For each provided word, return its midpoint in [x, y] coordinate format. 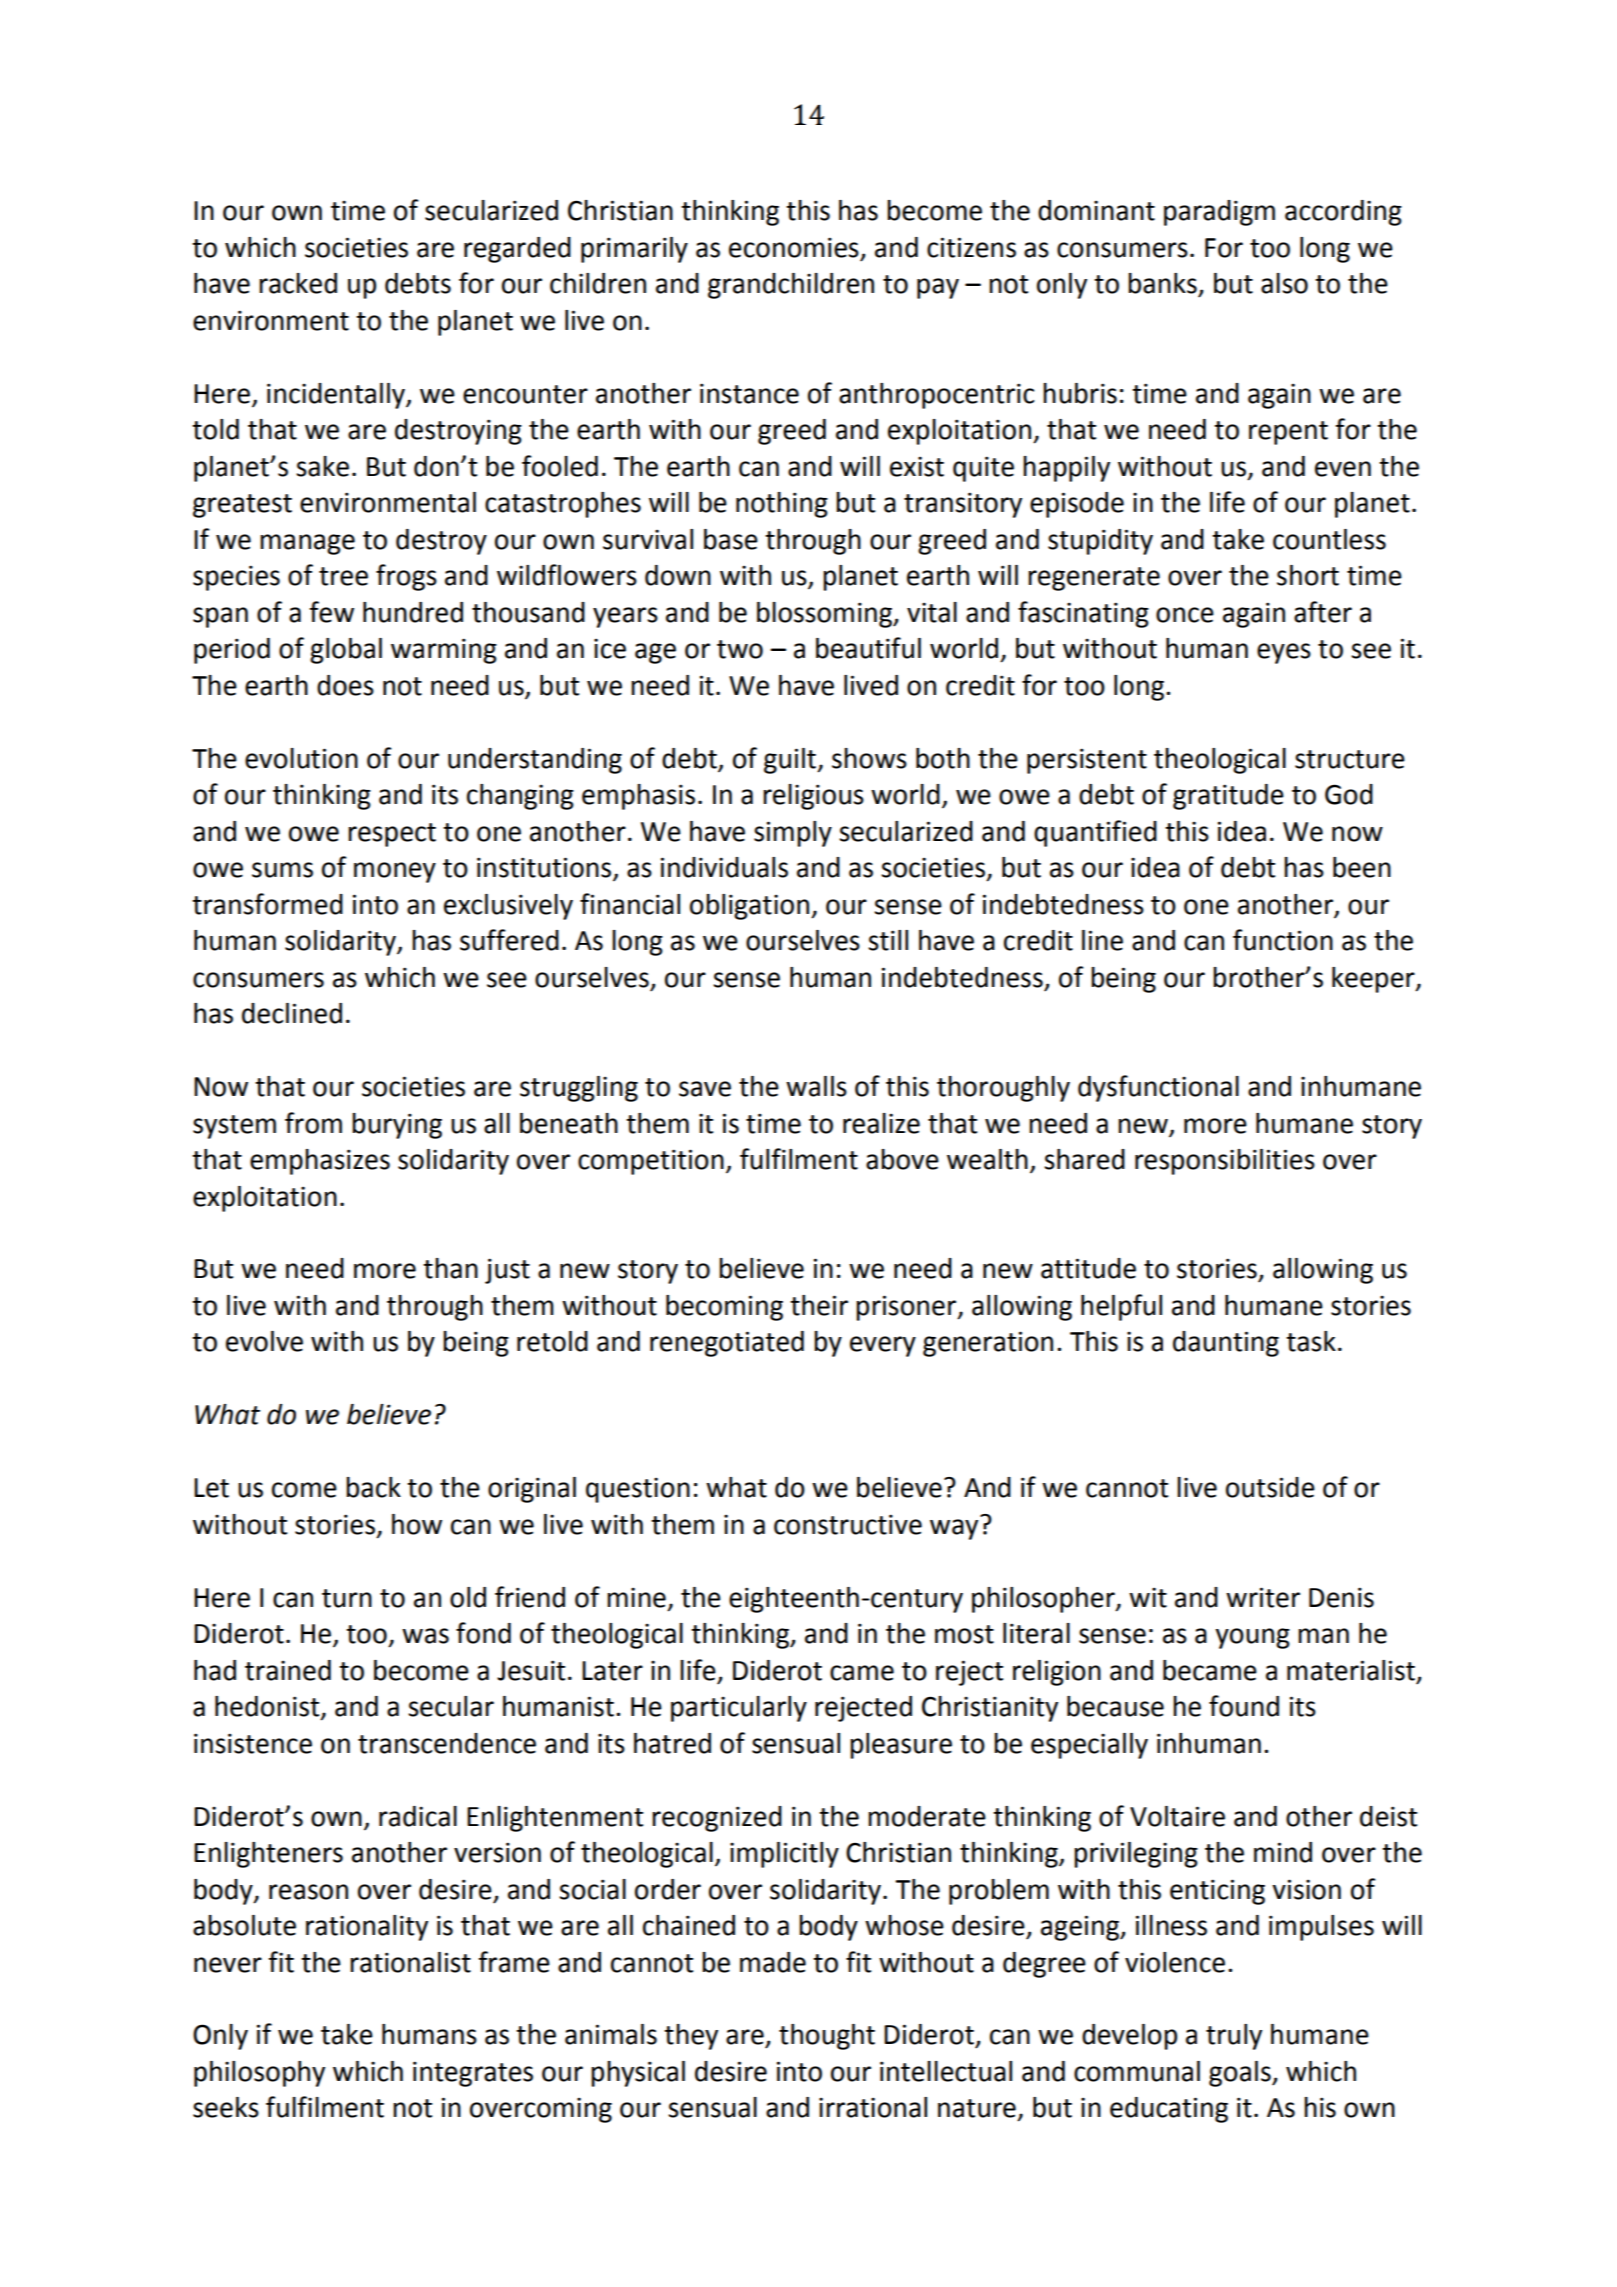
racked [298, 283]
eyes [1284, 653]
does [345, 685]
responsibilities [1225, 1162]
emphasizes [320, 1162]
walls [816, 1086]
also [1284, 283]
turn [347, 1598]
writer [1263, 1597]
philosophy [259, 2074]
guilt [791, 761]
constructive [848, 1524]
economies [794, 247]
